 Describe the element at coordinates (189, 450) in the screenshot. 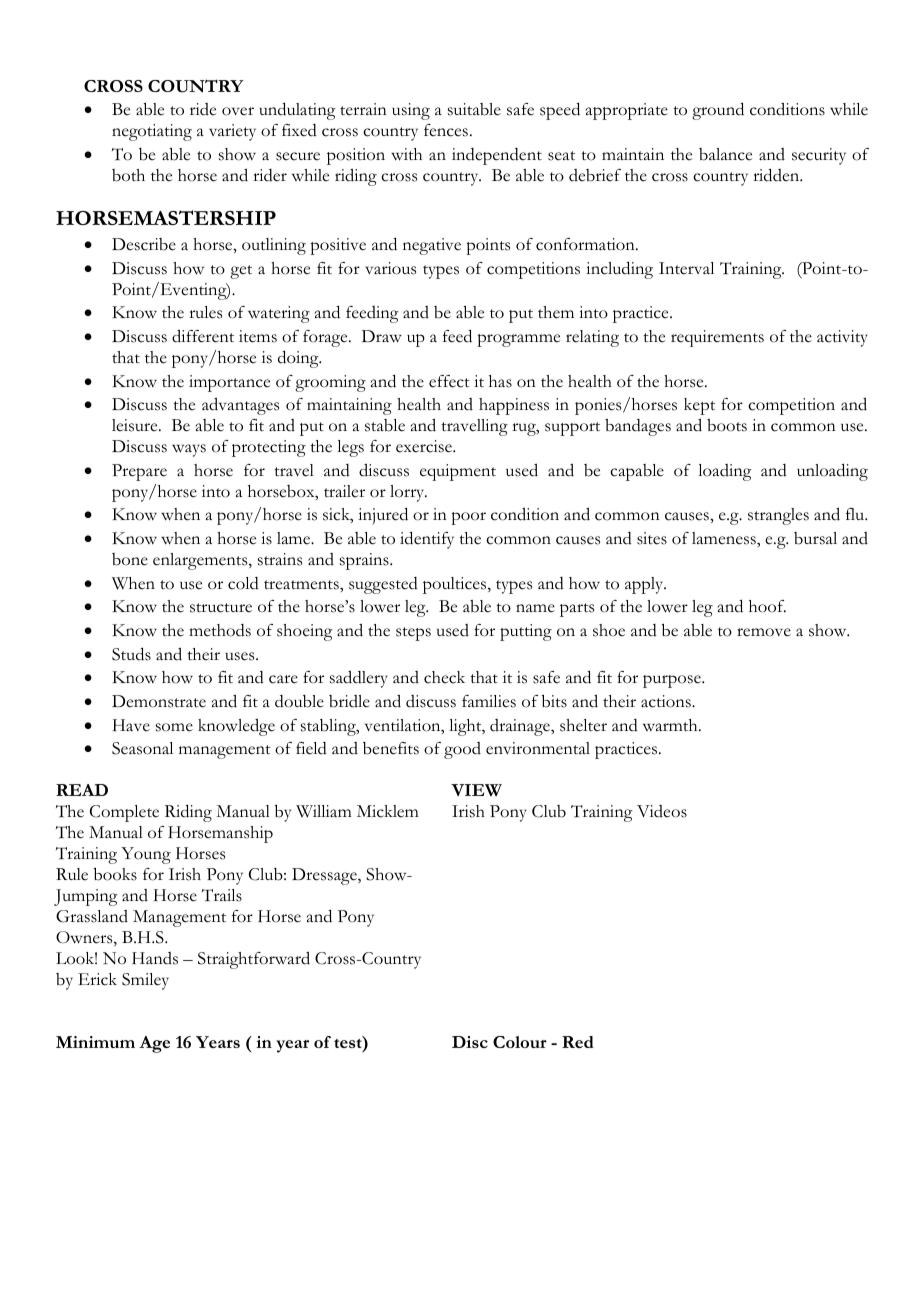

I see `ways` at that location.
